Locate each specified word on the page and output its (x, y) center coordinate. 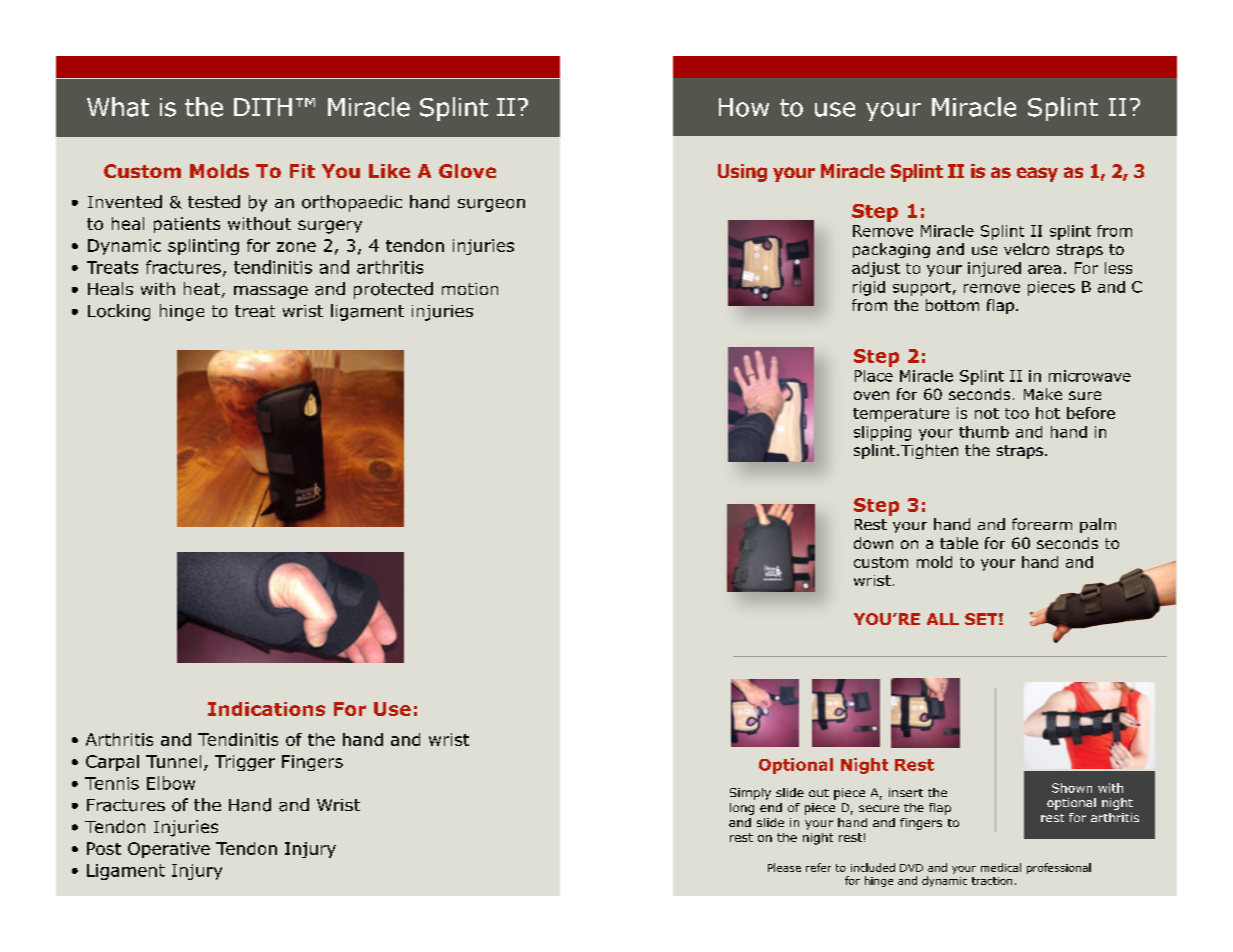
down (873, 543)
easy (1037, 174)
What (118, 107)
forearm (1042, 524)
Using (742, 173)
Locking (119, 312)
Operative (169, 850)
